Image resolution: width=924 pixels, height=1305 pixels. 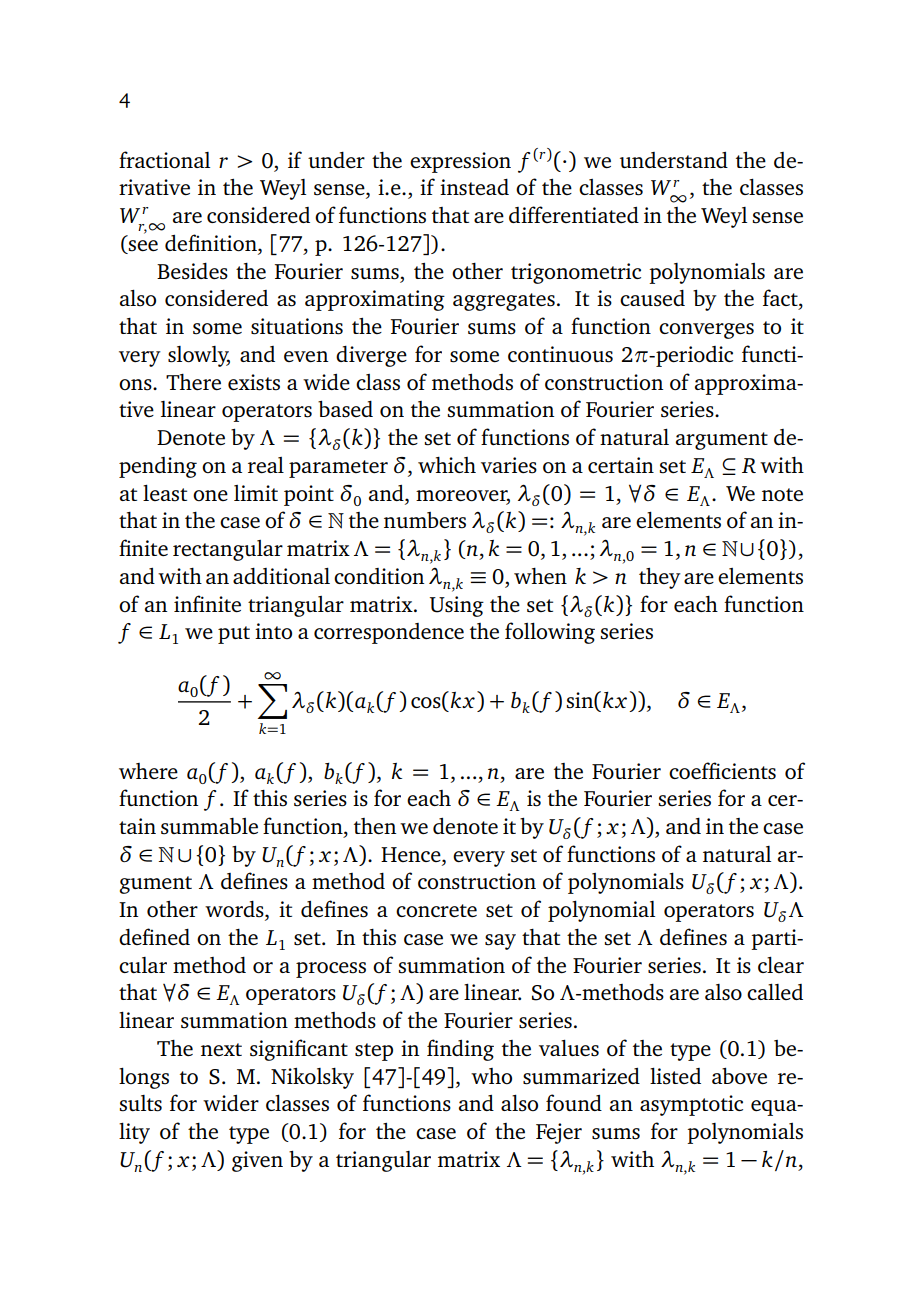 I want to click on given, so click(x=257, y=1161).
